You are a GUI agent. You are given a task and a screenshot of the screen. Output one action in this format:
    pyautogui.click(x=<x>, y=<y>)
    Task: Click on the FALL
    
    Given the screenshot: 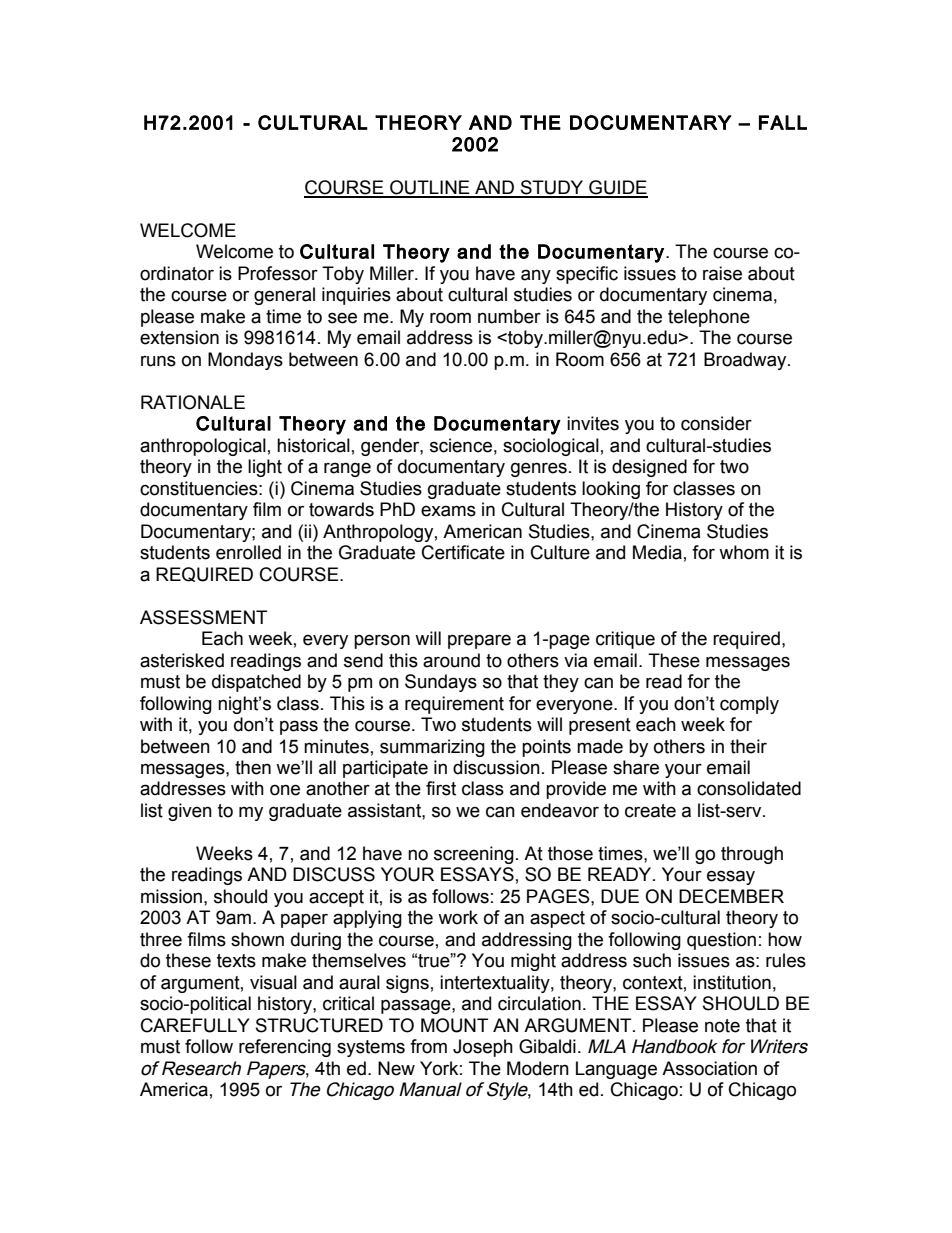 What is the action you would take?
    pyautogui.click(x=783, y=122)
